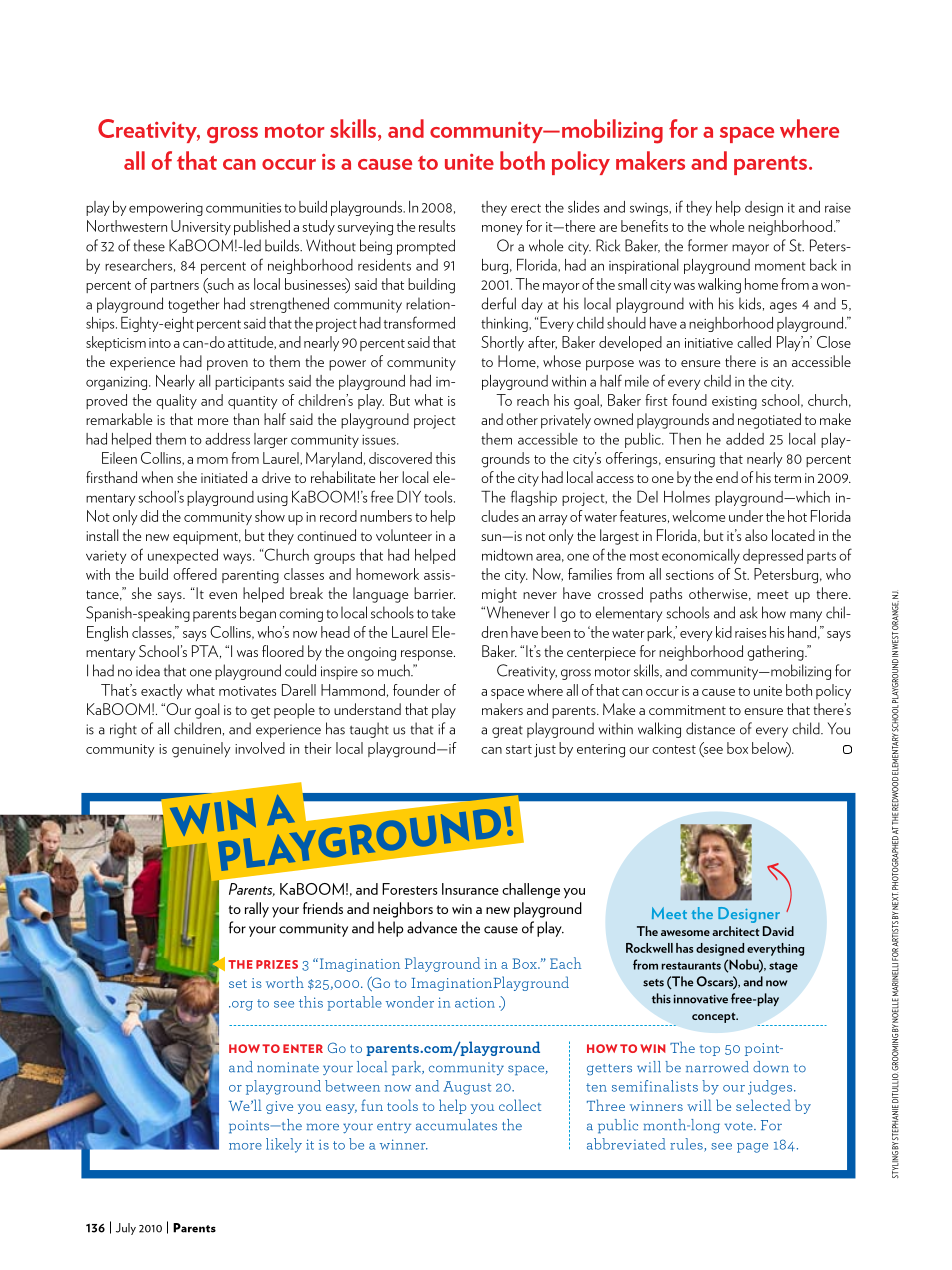 The width and height of the screenshot is (952, 1270). Describe the element at coordinates (787, 478) in the screenshot. I see `term` at that location.
